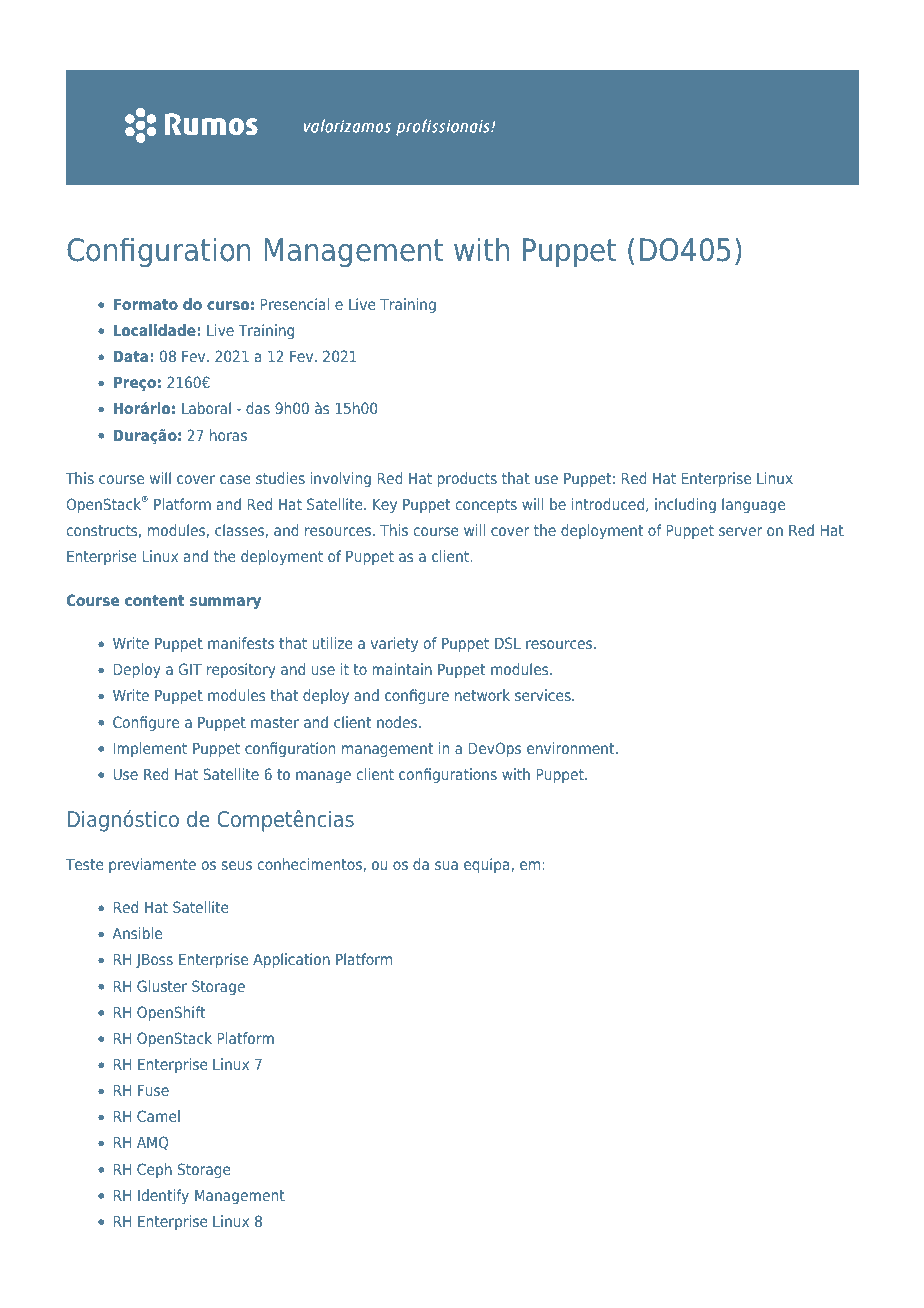 This screenshot has height=1308, width=924. What do you see at coordinates (155, 600) in the screenshot?
I see `content` at bounding box center [155, 600].
